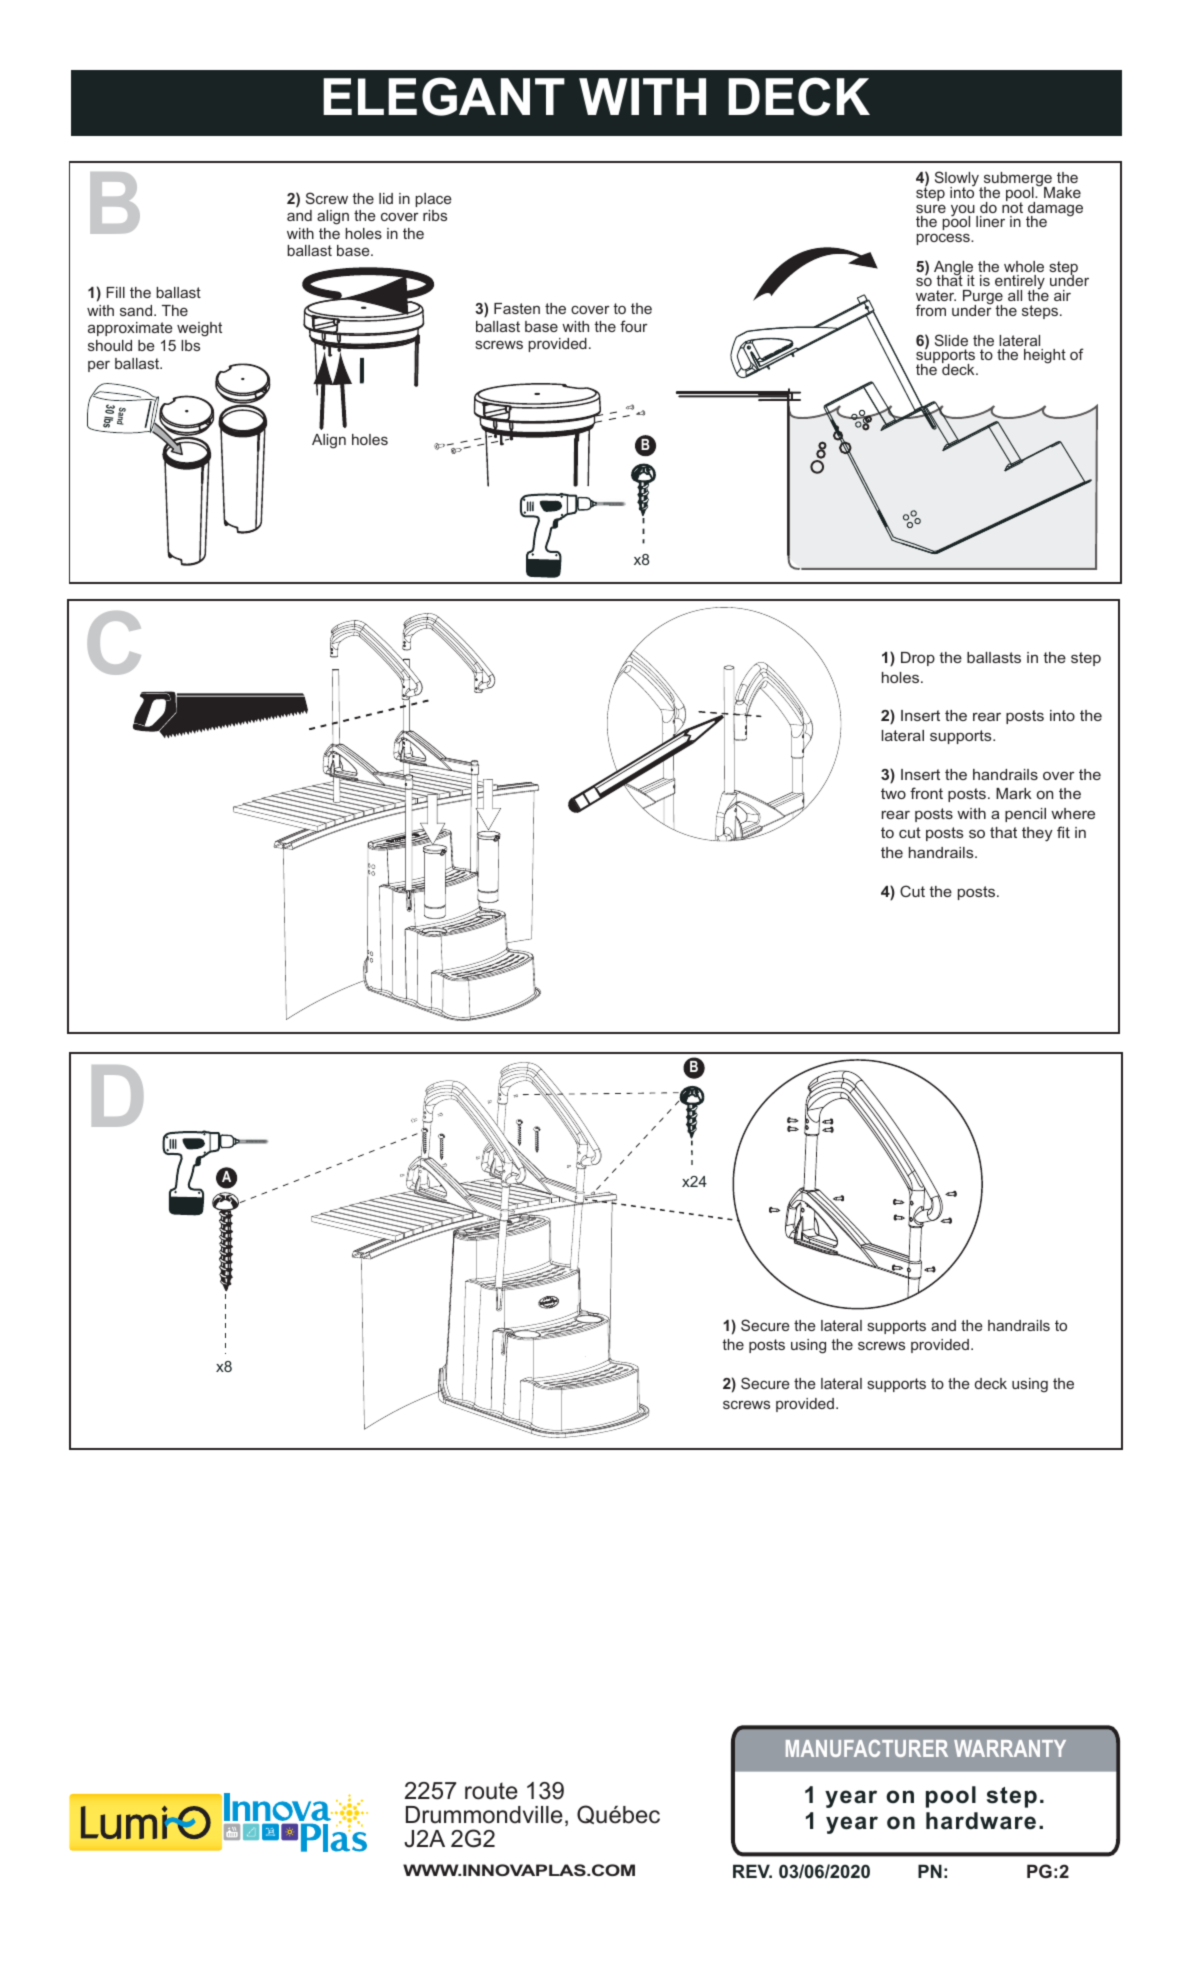 This screenshot has width=1191, height=1961. Describe the element at coordinates (867, 1748) in the screenshot. I see `MANUFACTURER` at that location.
